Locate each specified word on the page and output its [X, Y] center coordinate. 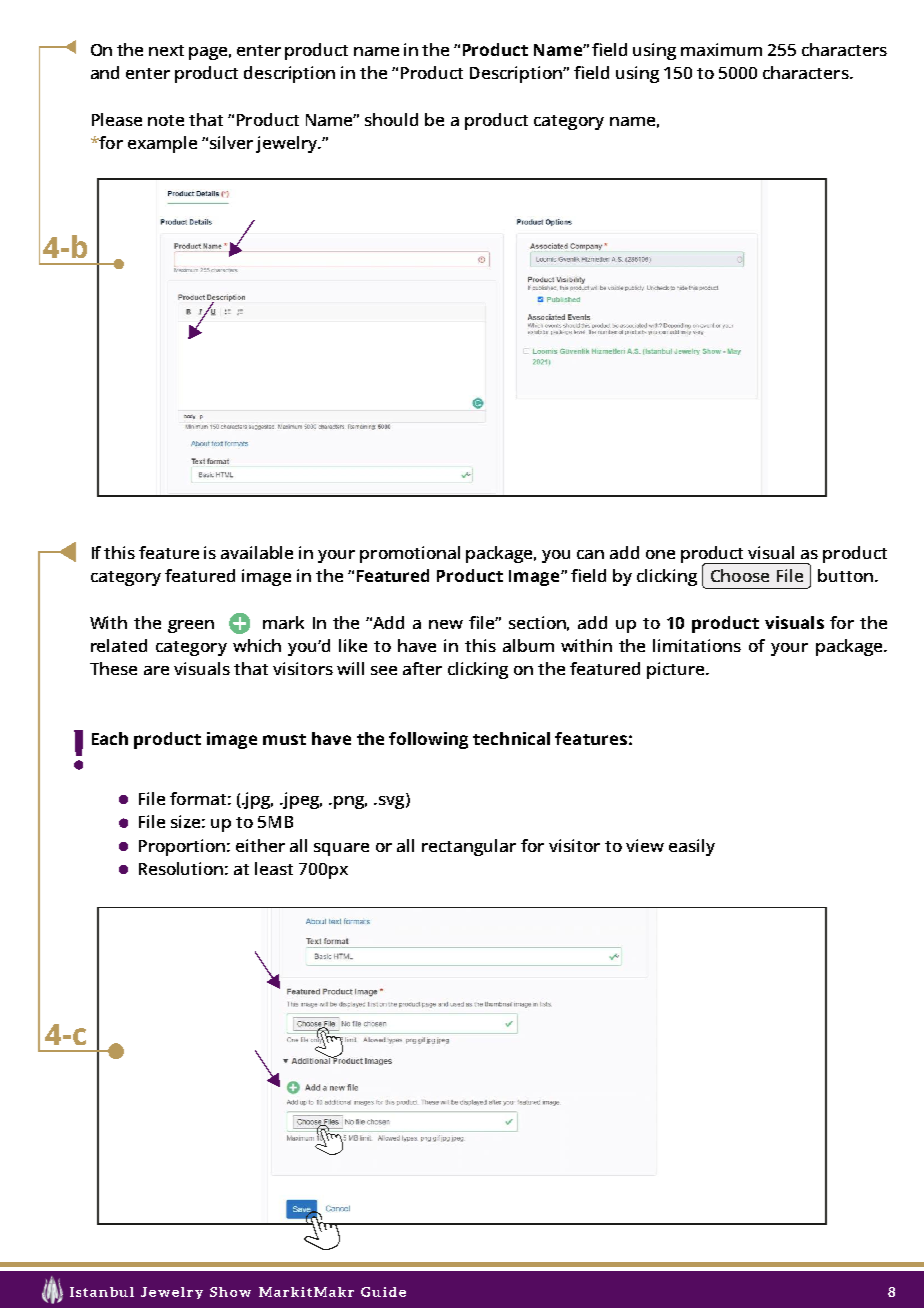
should [391, 119]
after [422, 668]
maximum [721, 49]
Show [230, 1292]
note [166, 120]
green [191, 626]
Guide [383, 1292]
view [645, 845]
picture [677, 670]
